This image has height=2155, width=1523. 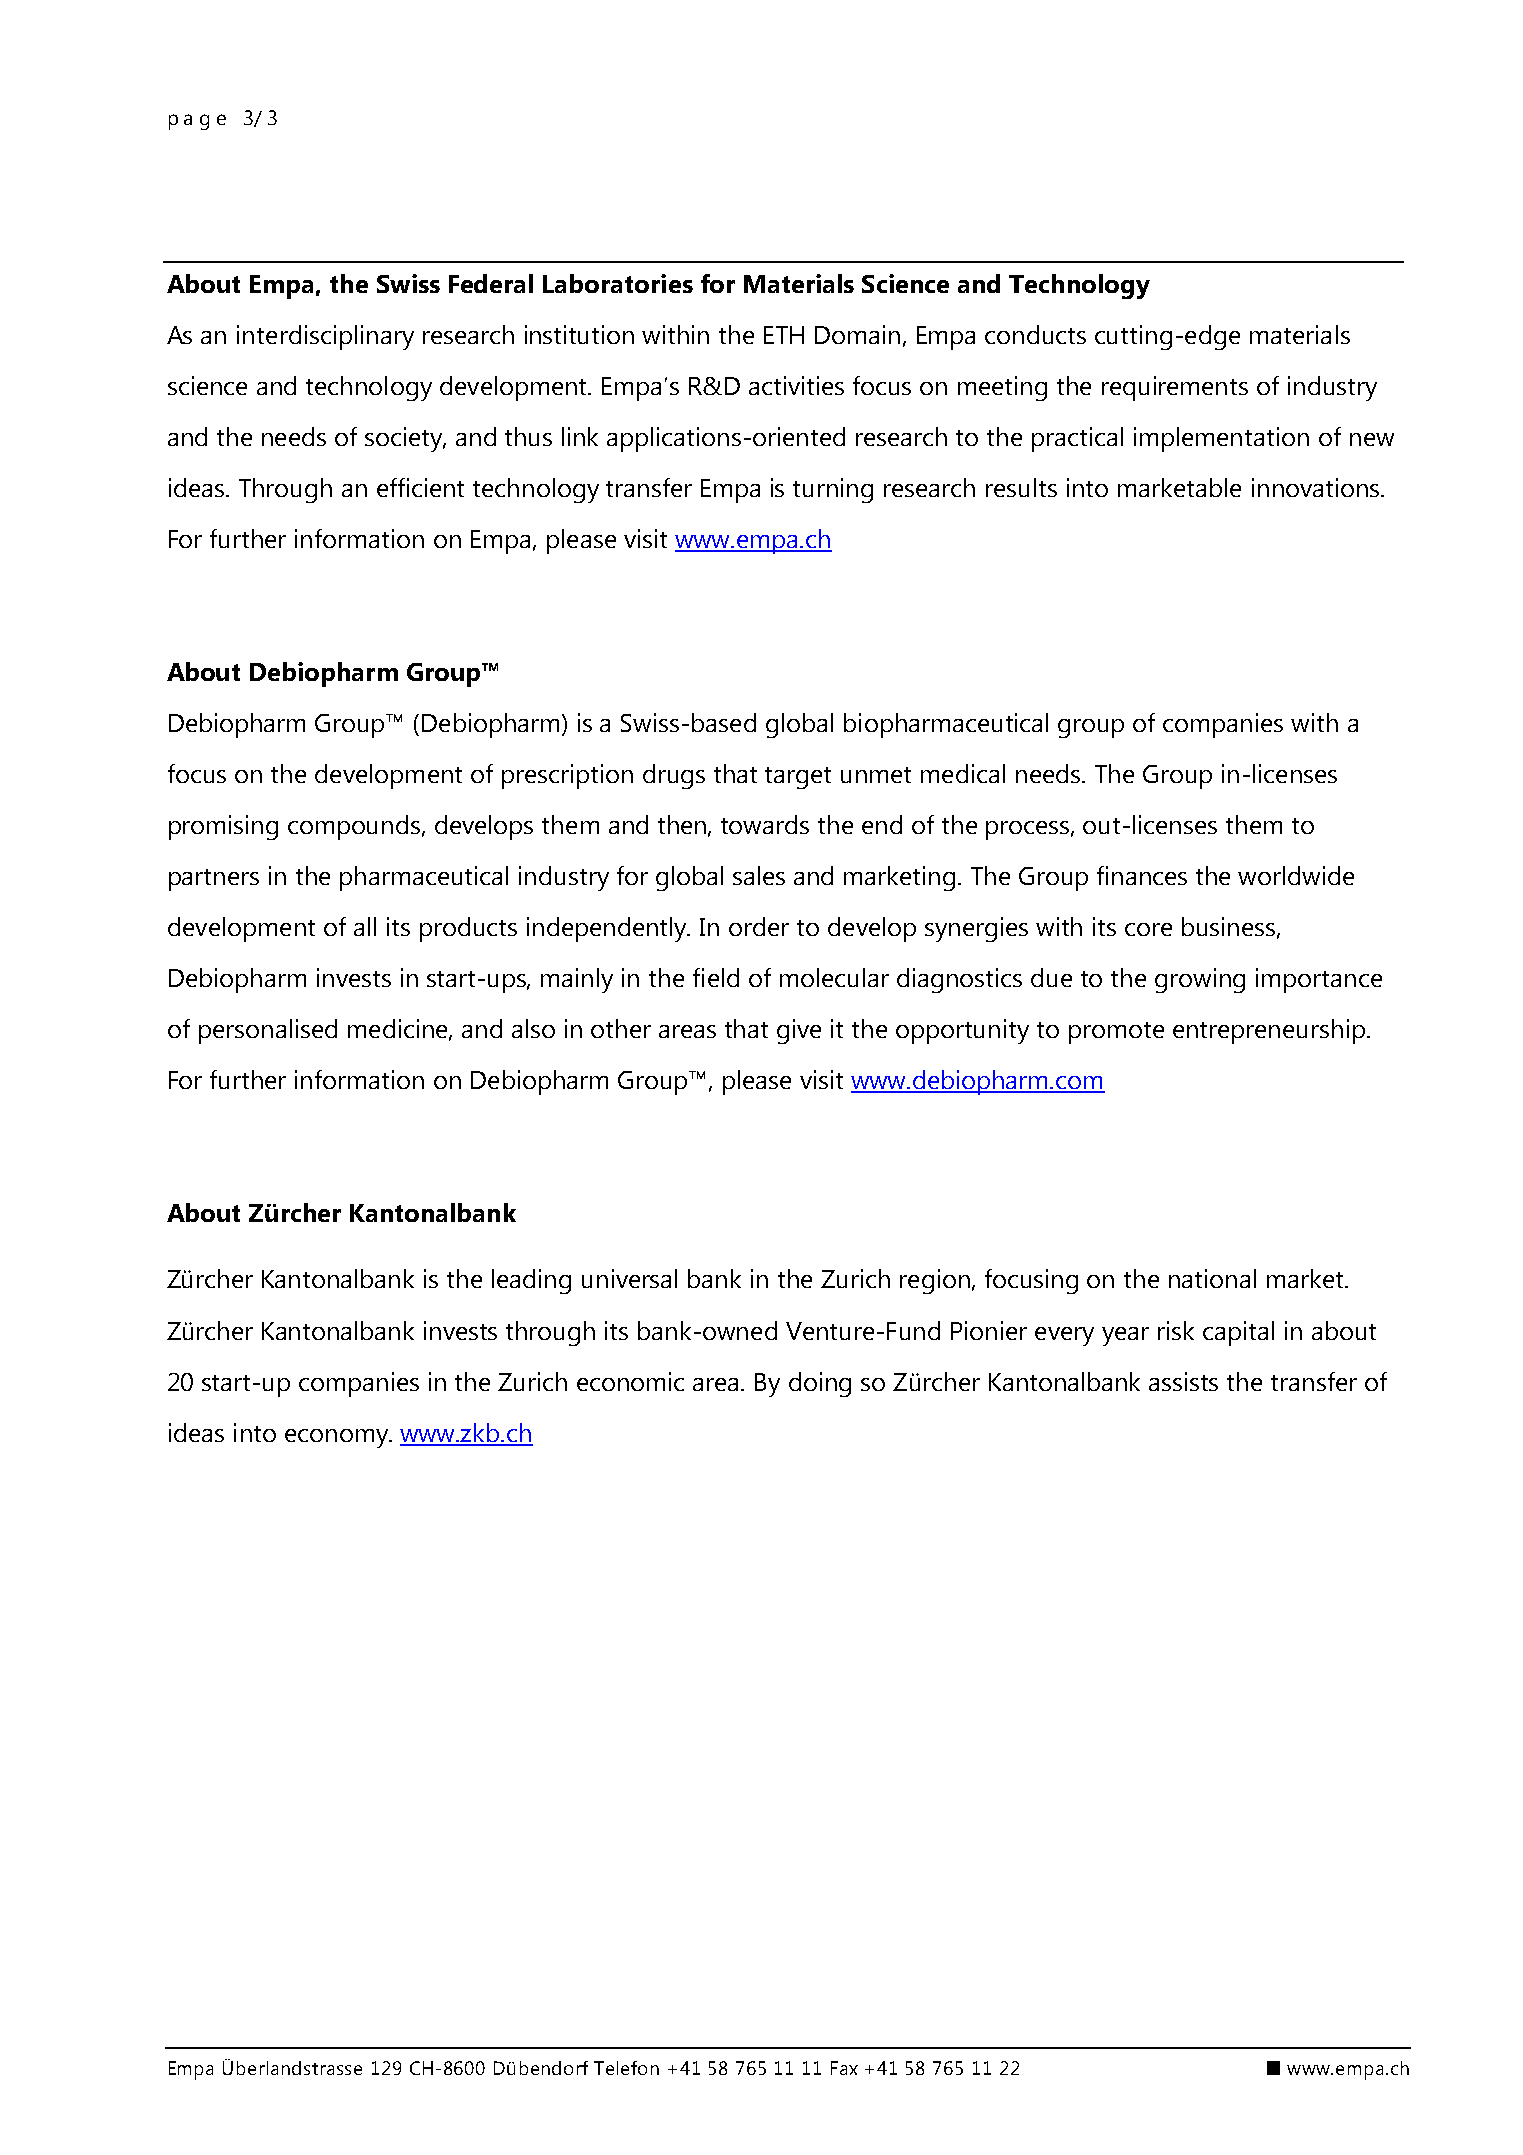 What do you see at coordinates (1183, 1381) in the image?
I see `assists` at bounding box center [1183, 1381].
